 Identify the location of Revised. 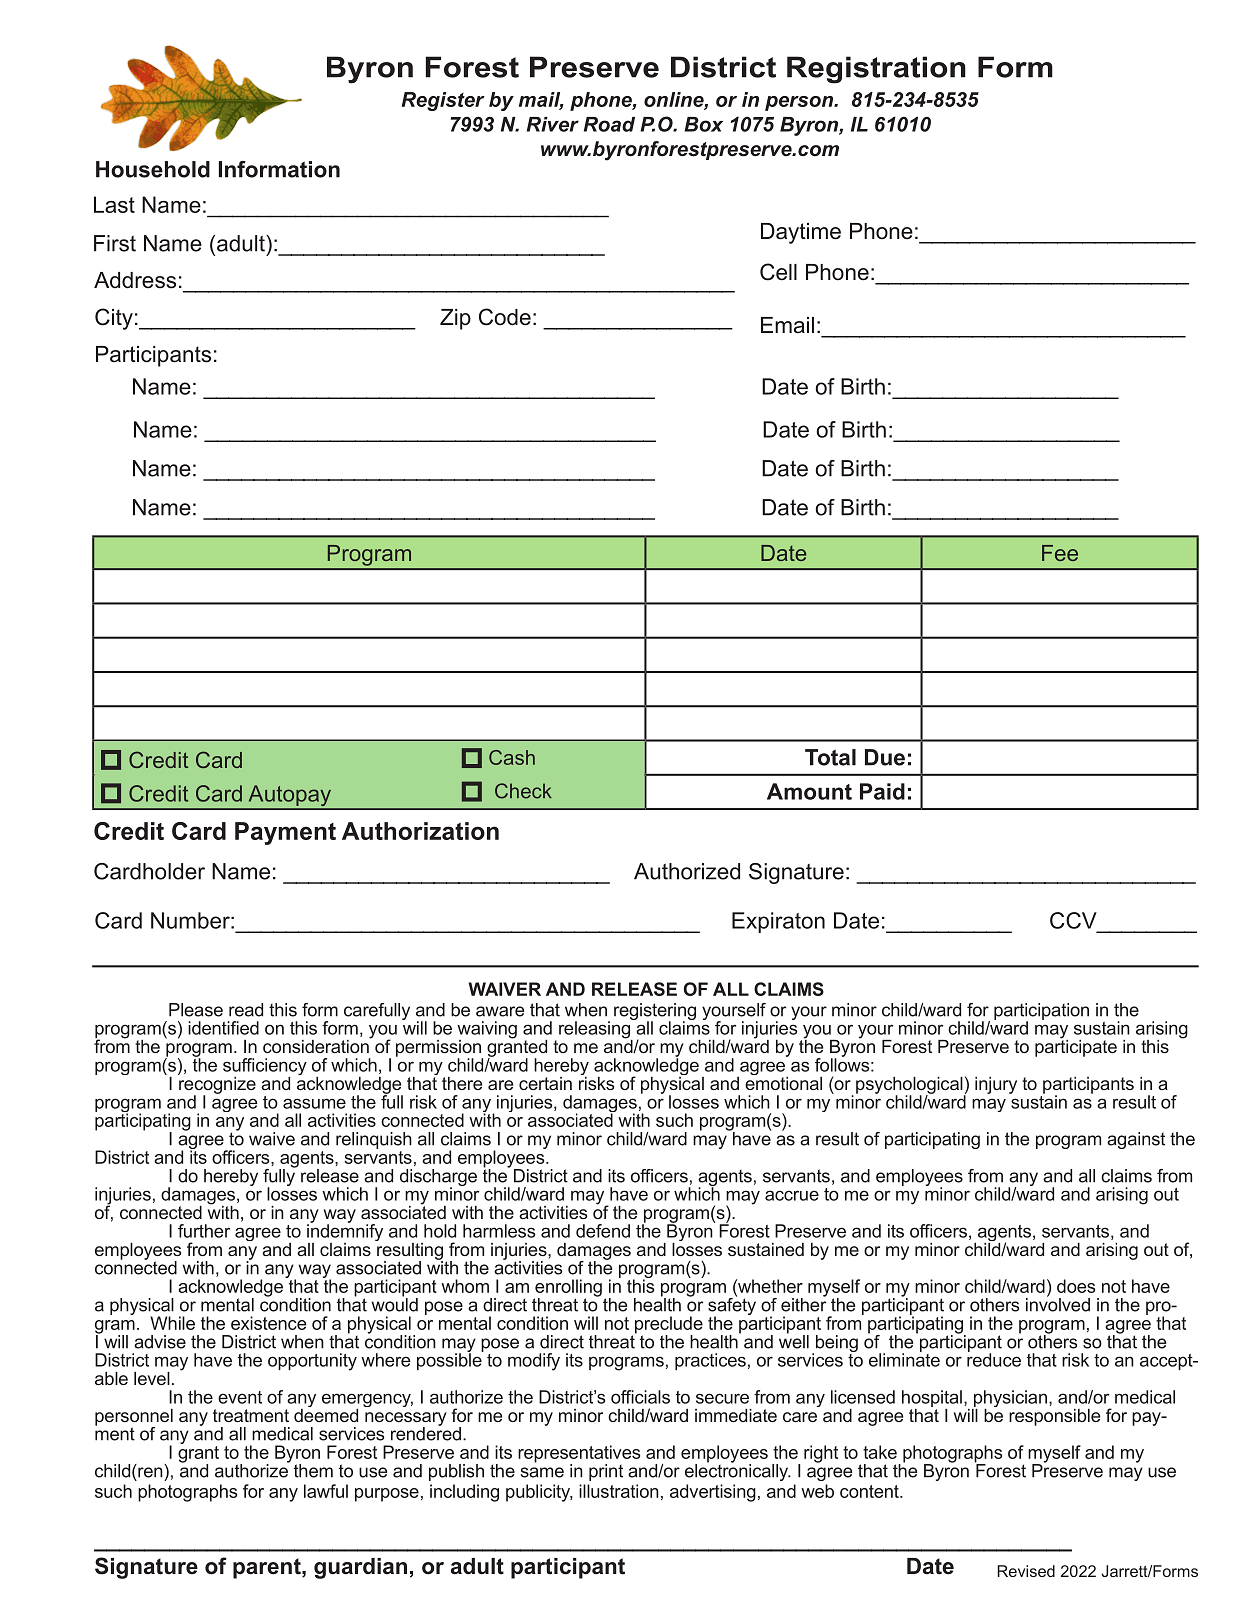
(1026, 1571).
